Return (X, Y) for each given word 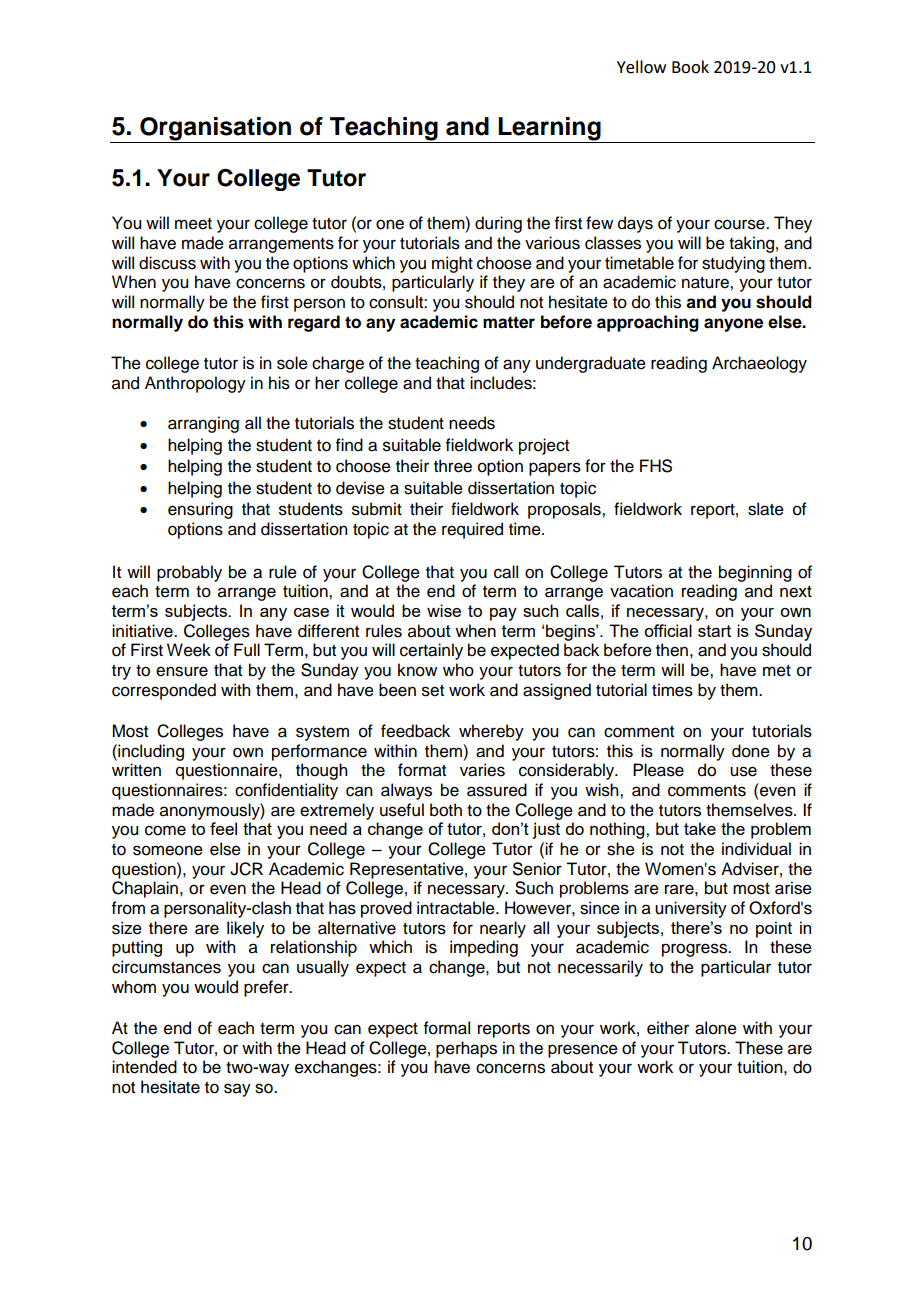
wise (444, 610)
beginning (755, 573)
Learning (549, 130)
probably (189, 573)
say (237, 1090)
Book (690, 67)
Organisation (215, 130)
